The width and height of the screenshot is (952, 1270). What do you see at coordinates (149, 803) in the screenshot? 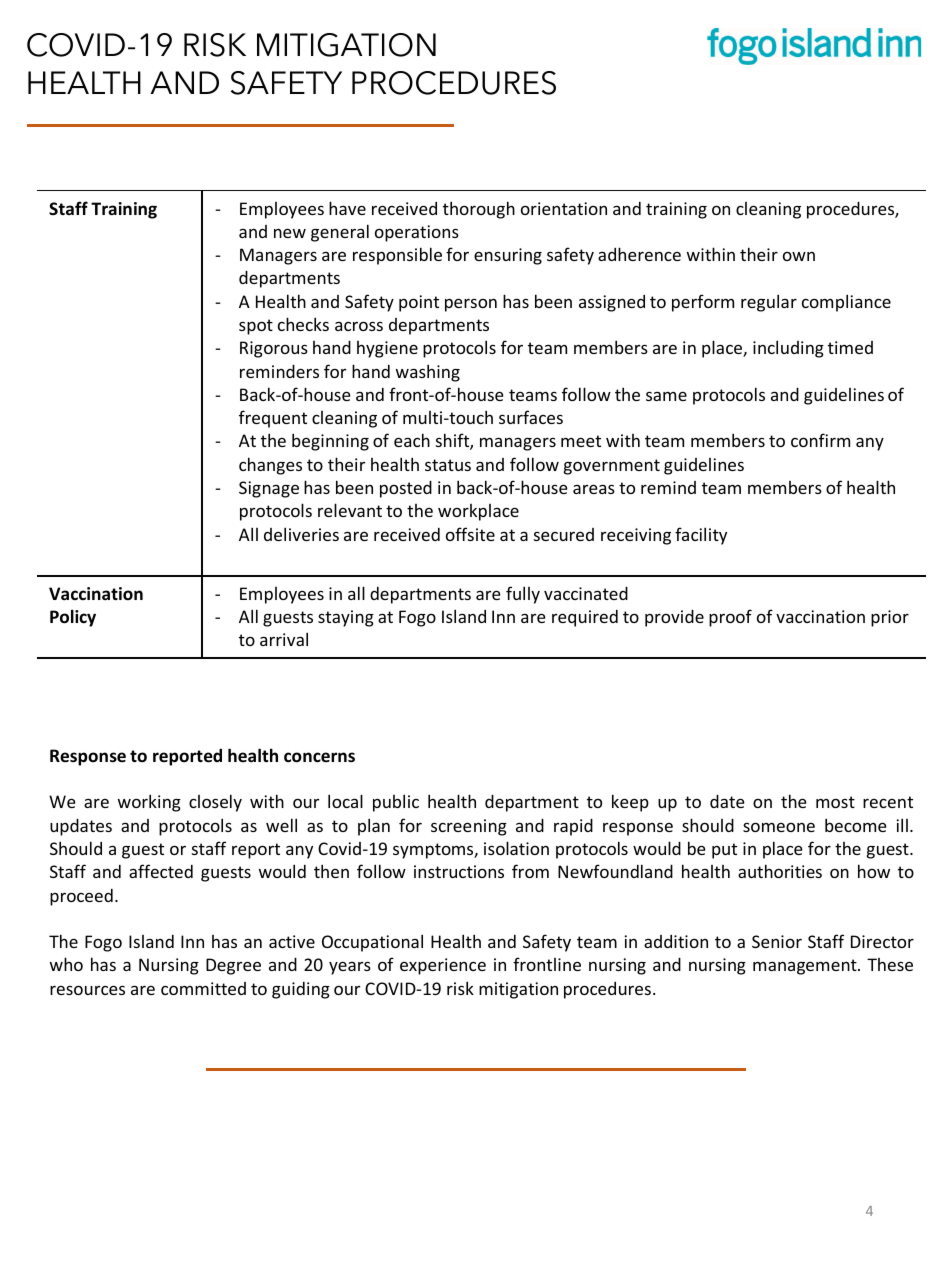
I see `working` at bounding box center [149, 803].
